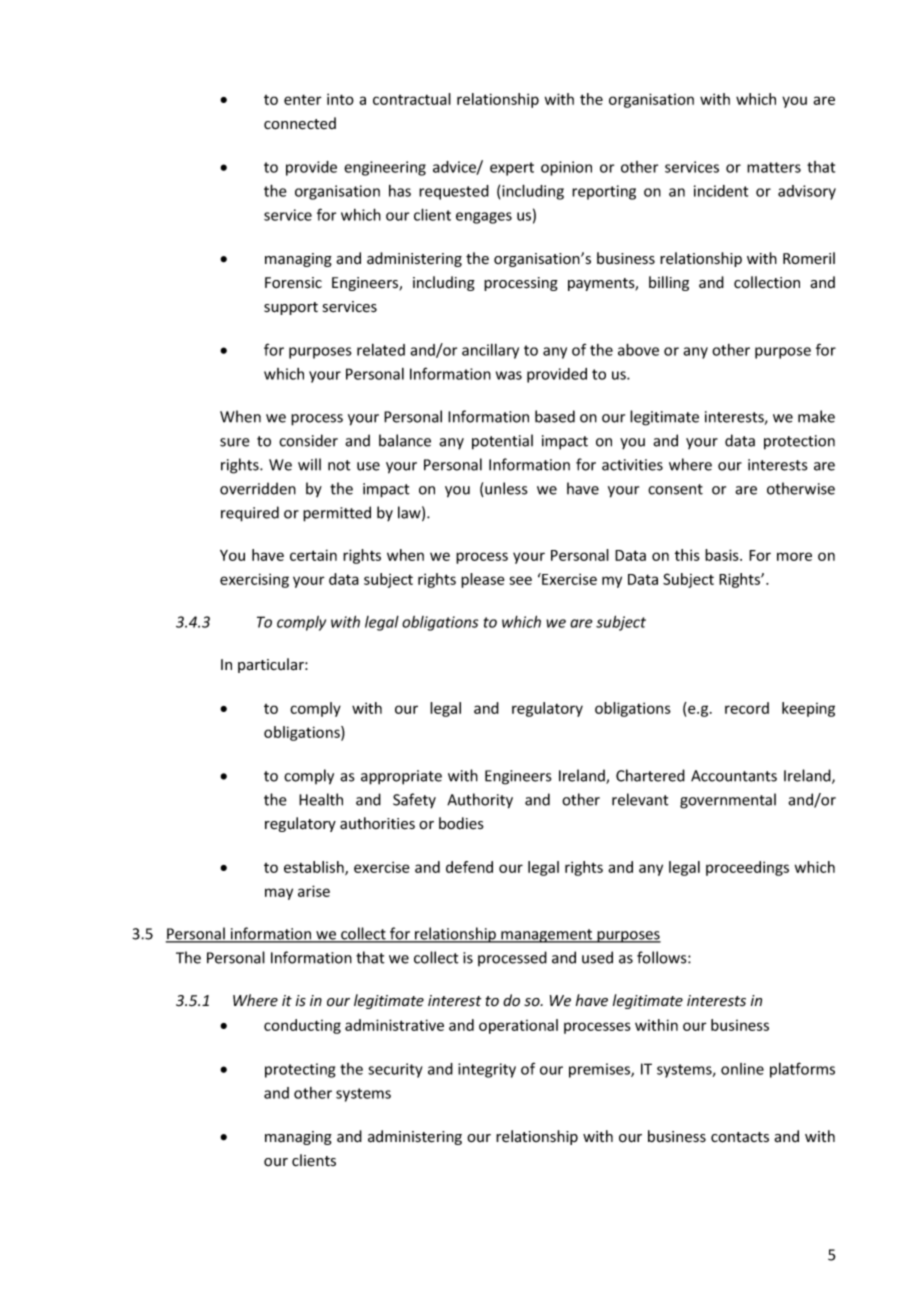 This screenshot has height=1308, width=924. What do you see at coordinates (509, 375) in the screenshot?
I see `was` at bounding box center [509, 375].
